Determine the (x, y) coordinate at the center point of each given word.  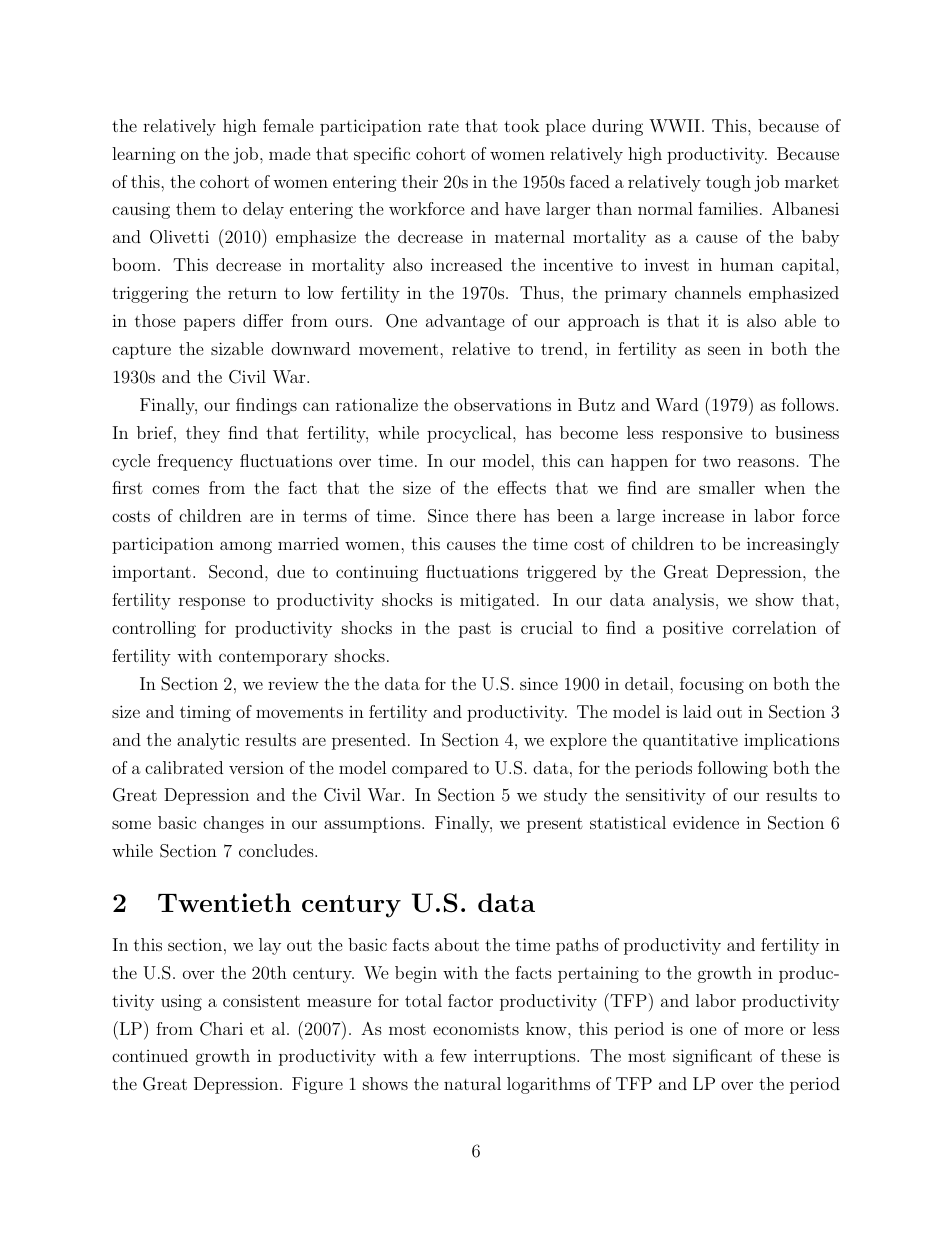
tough (728, 183)
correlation (774, 627)
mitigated (497, 601)
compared (430, 769)
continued (150, 1055)
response (212, 603)
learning (144, 155)
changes (233, 824)
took (521, 125)
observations (502, 404)
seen (724, 350)
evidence (706, 822)
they (203, 434)
